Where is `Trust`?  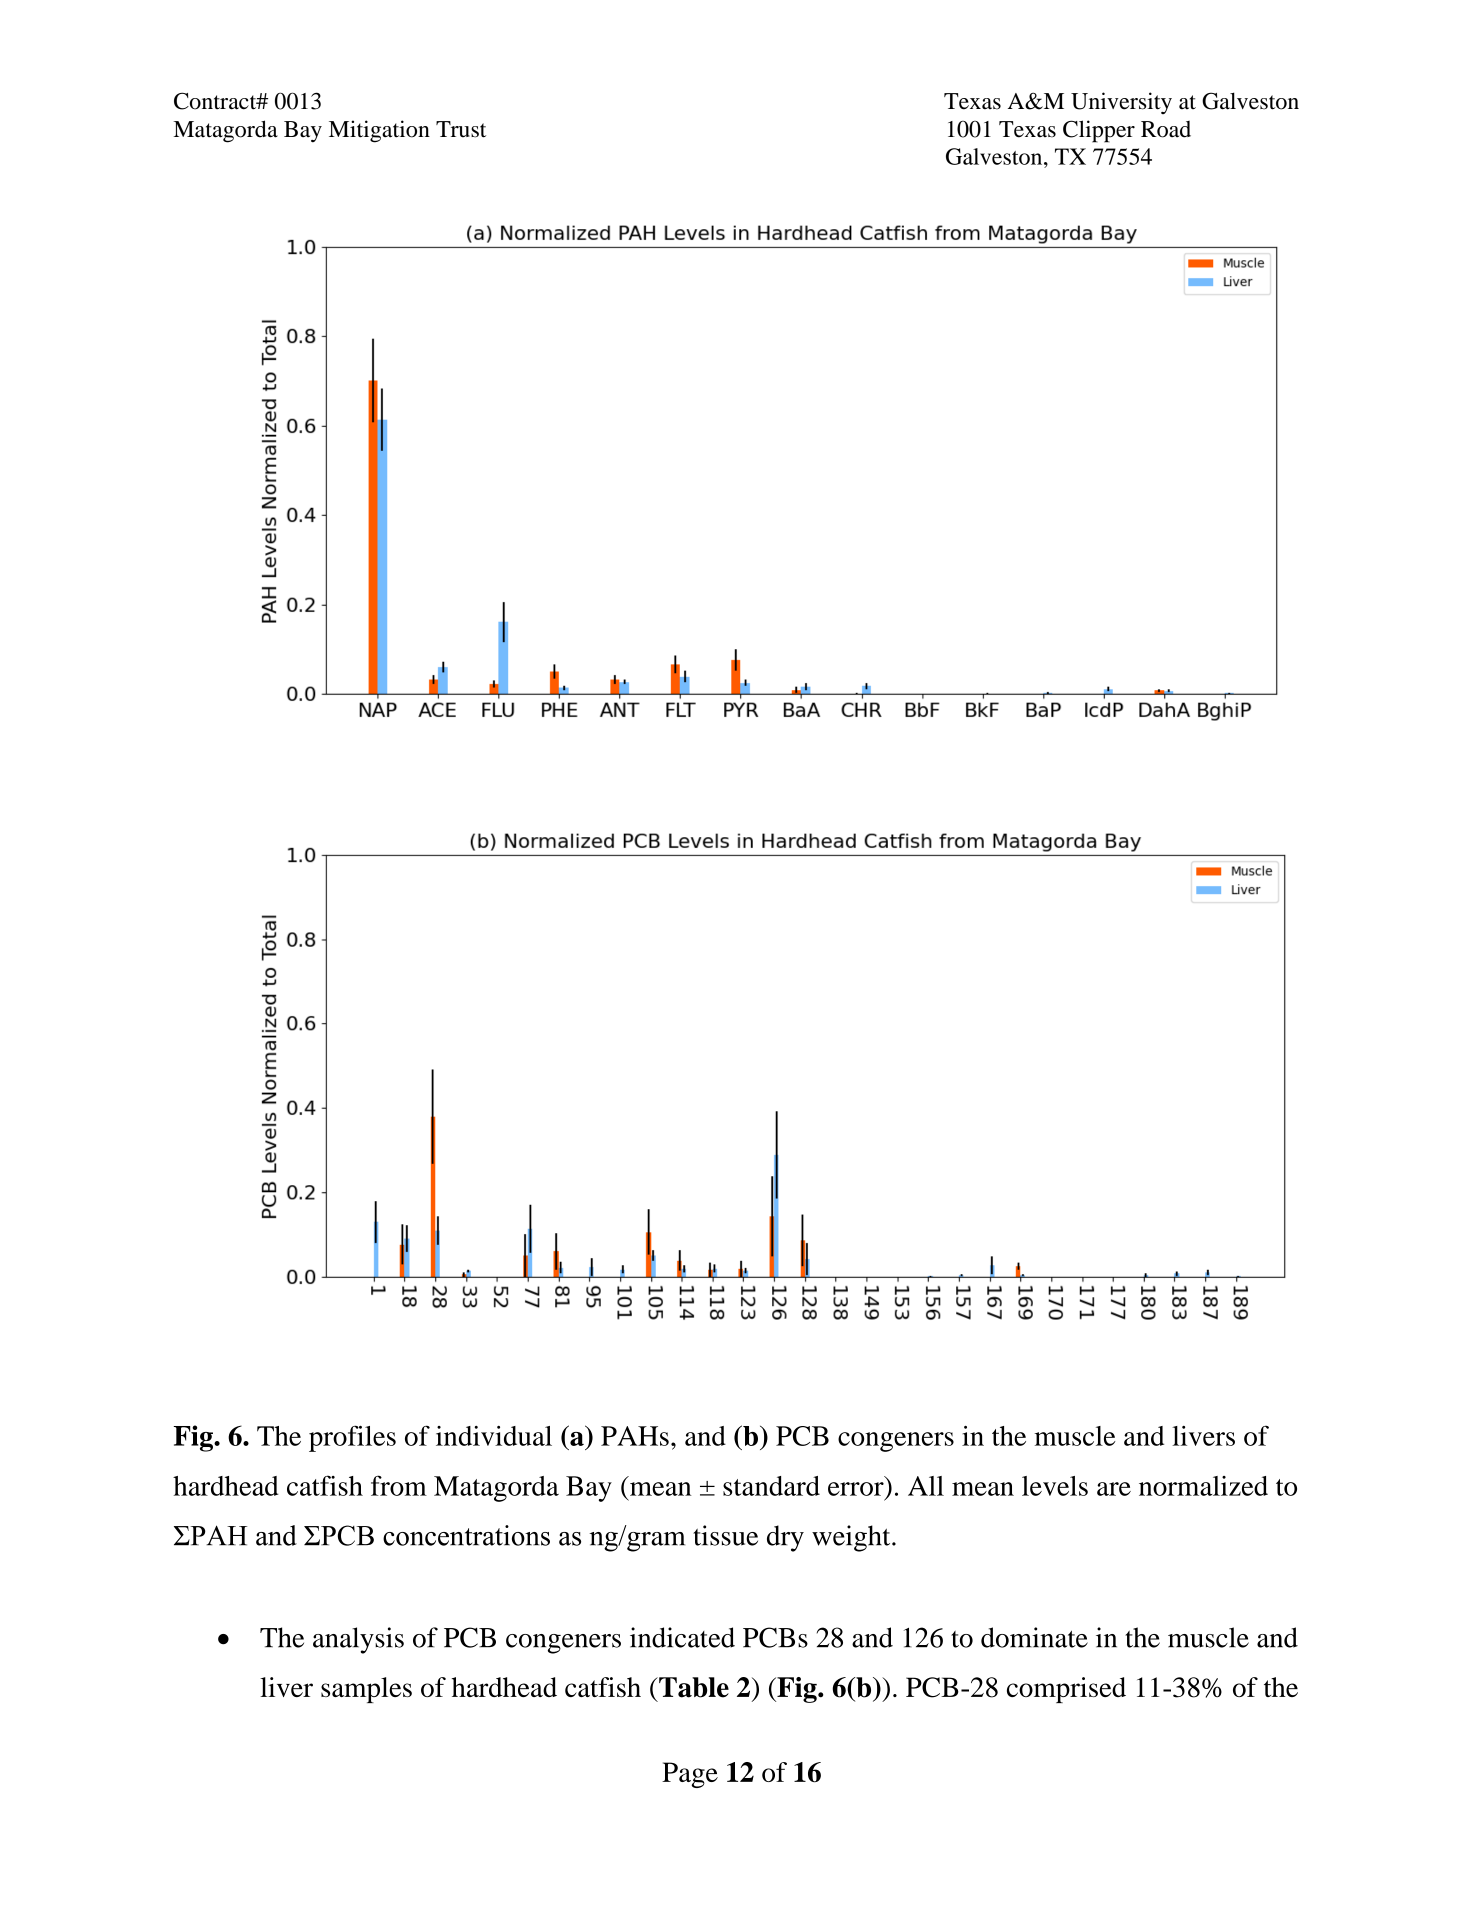
Trust is located at coordinates (461, 129).
